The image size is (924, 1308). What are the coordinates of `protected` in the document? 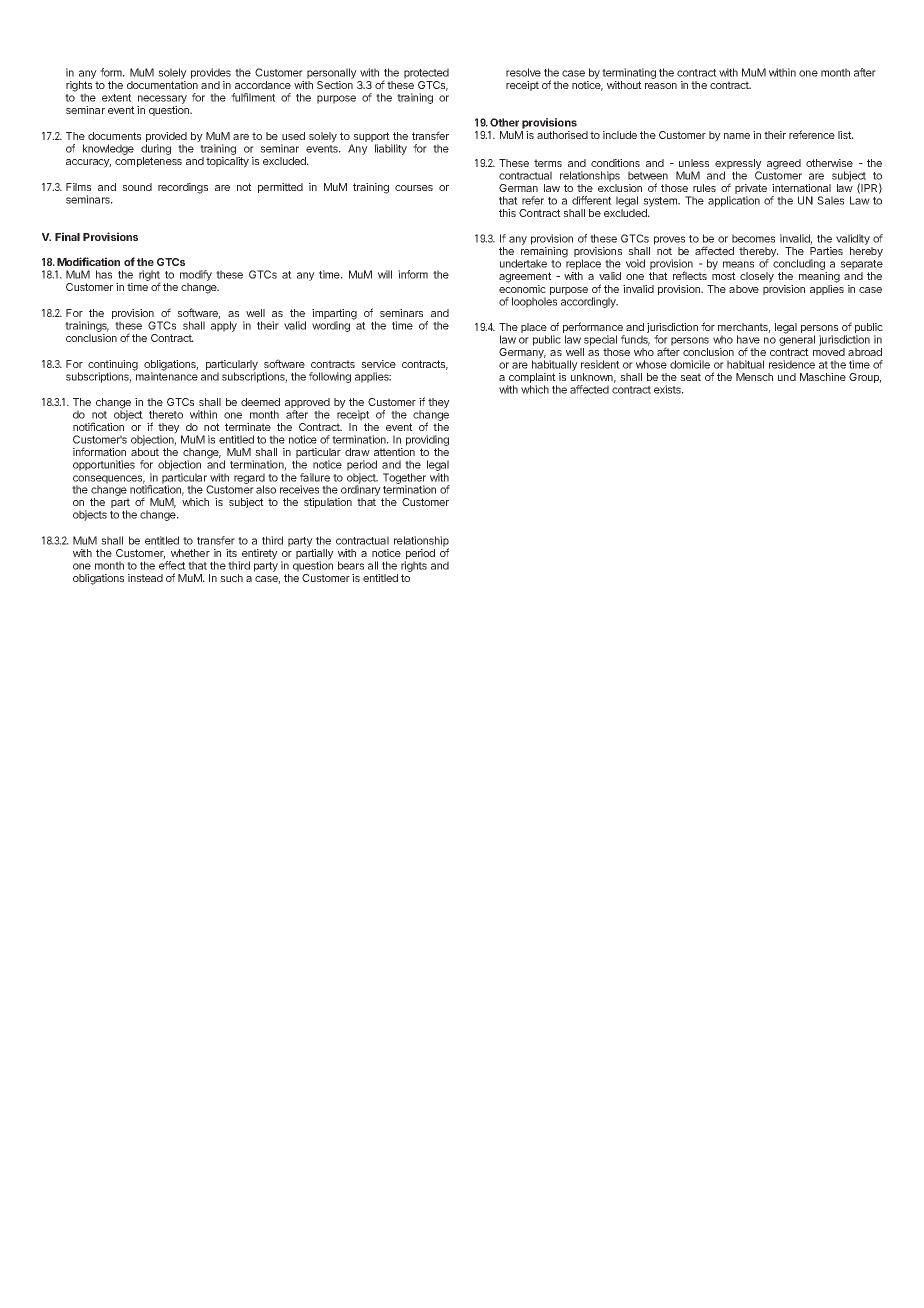 It's located at (426, 75).
